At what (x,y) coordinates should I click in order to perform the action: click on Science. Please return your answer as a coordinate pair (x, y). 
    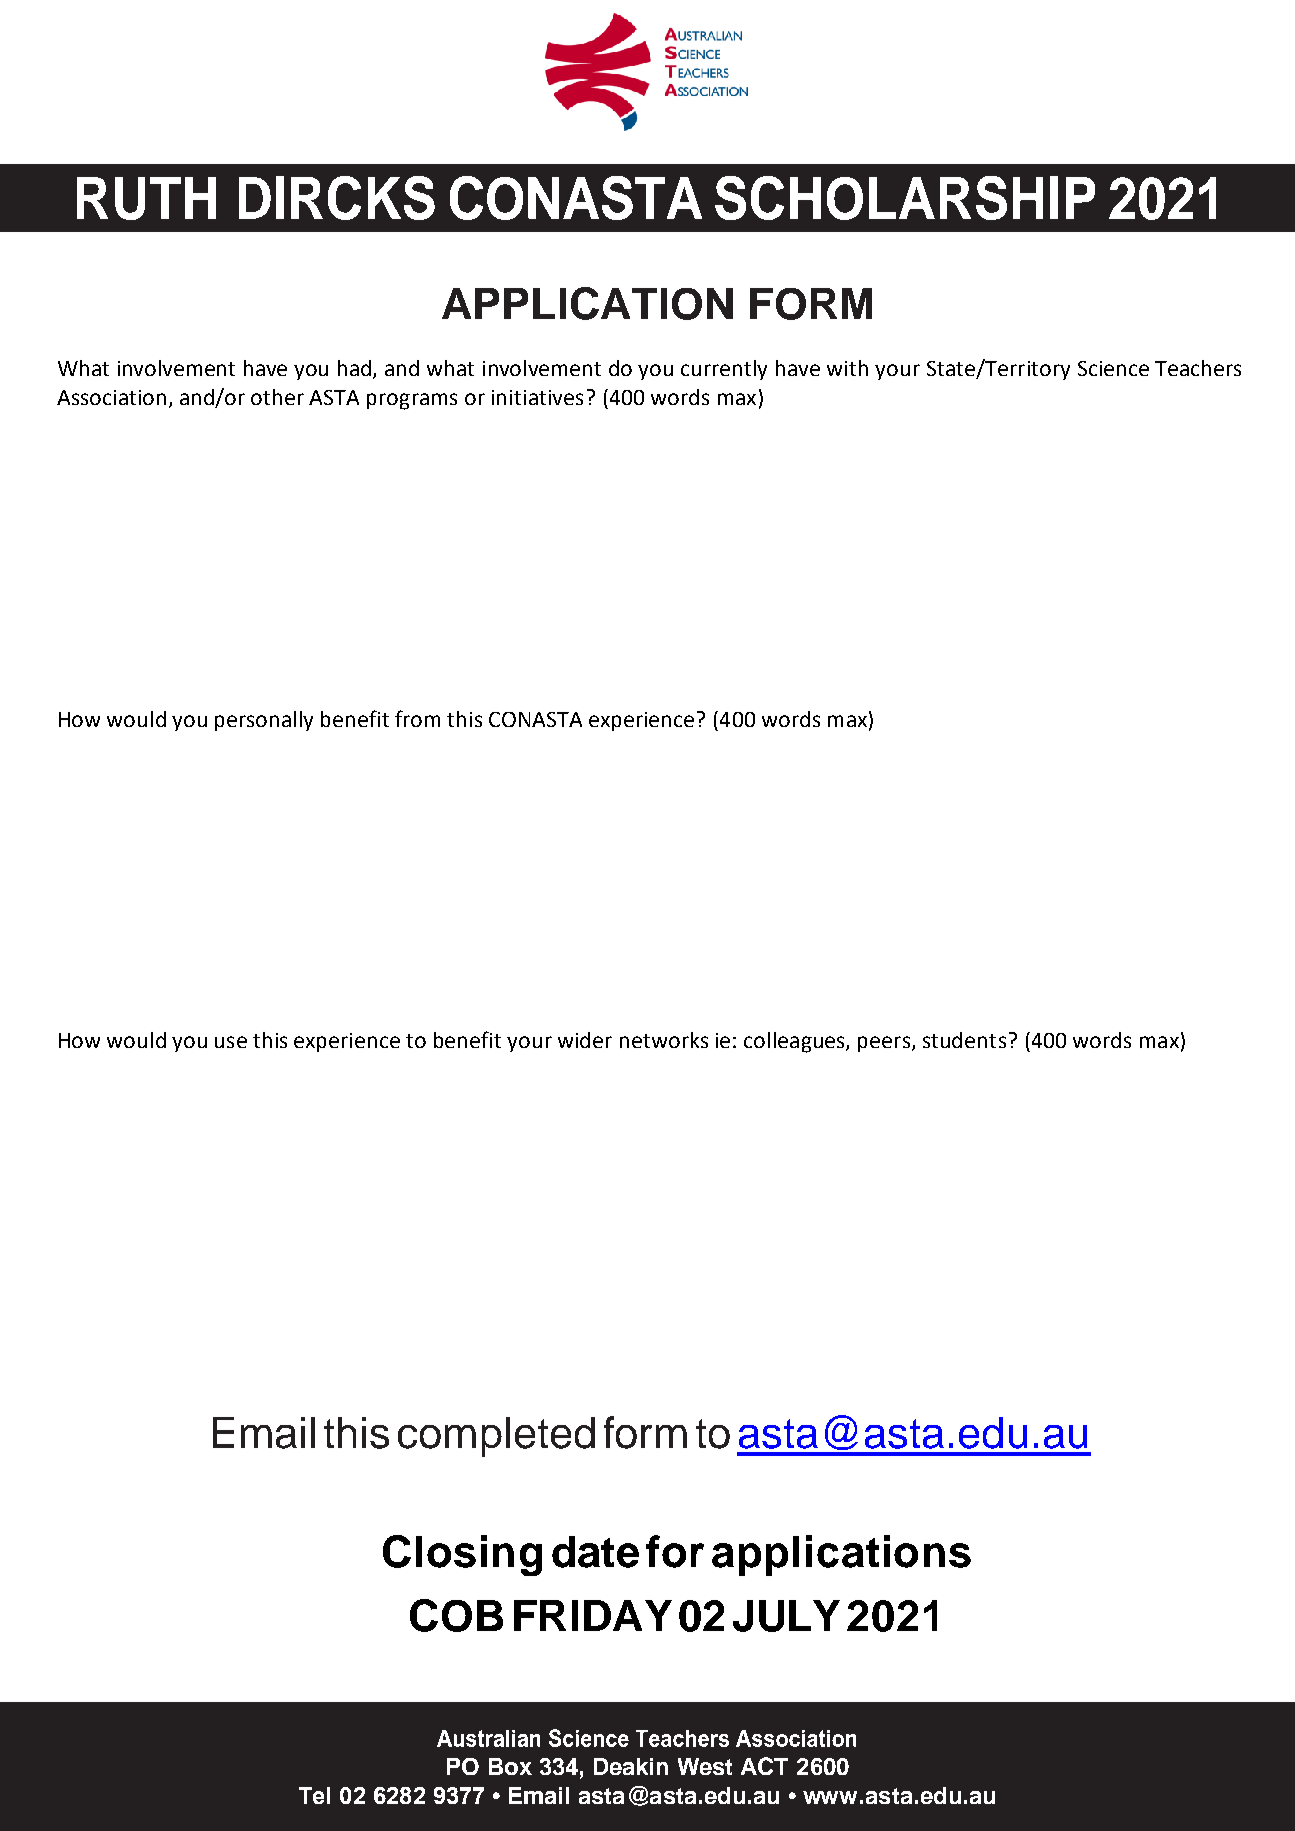
    Looking at the image, I should click on (1113, 368).
